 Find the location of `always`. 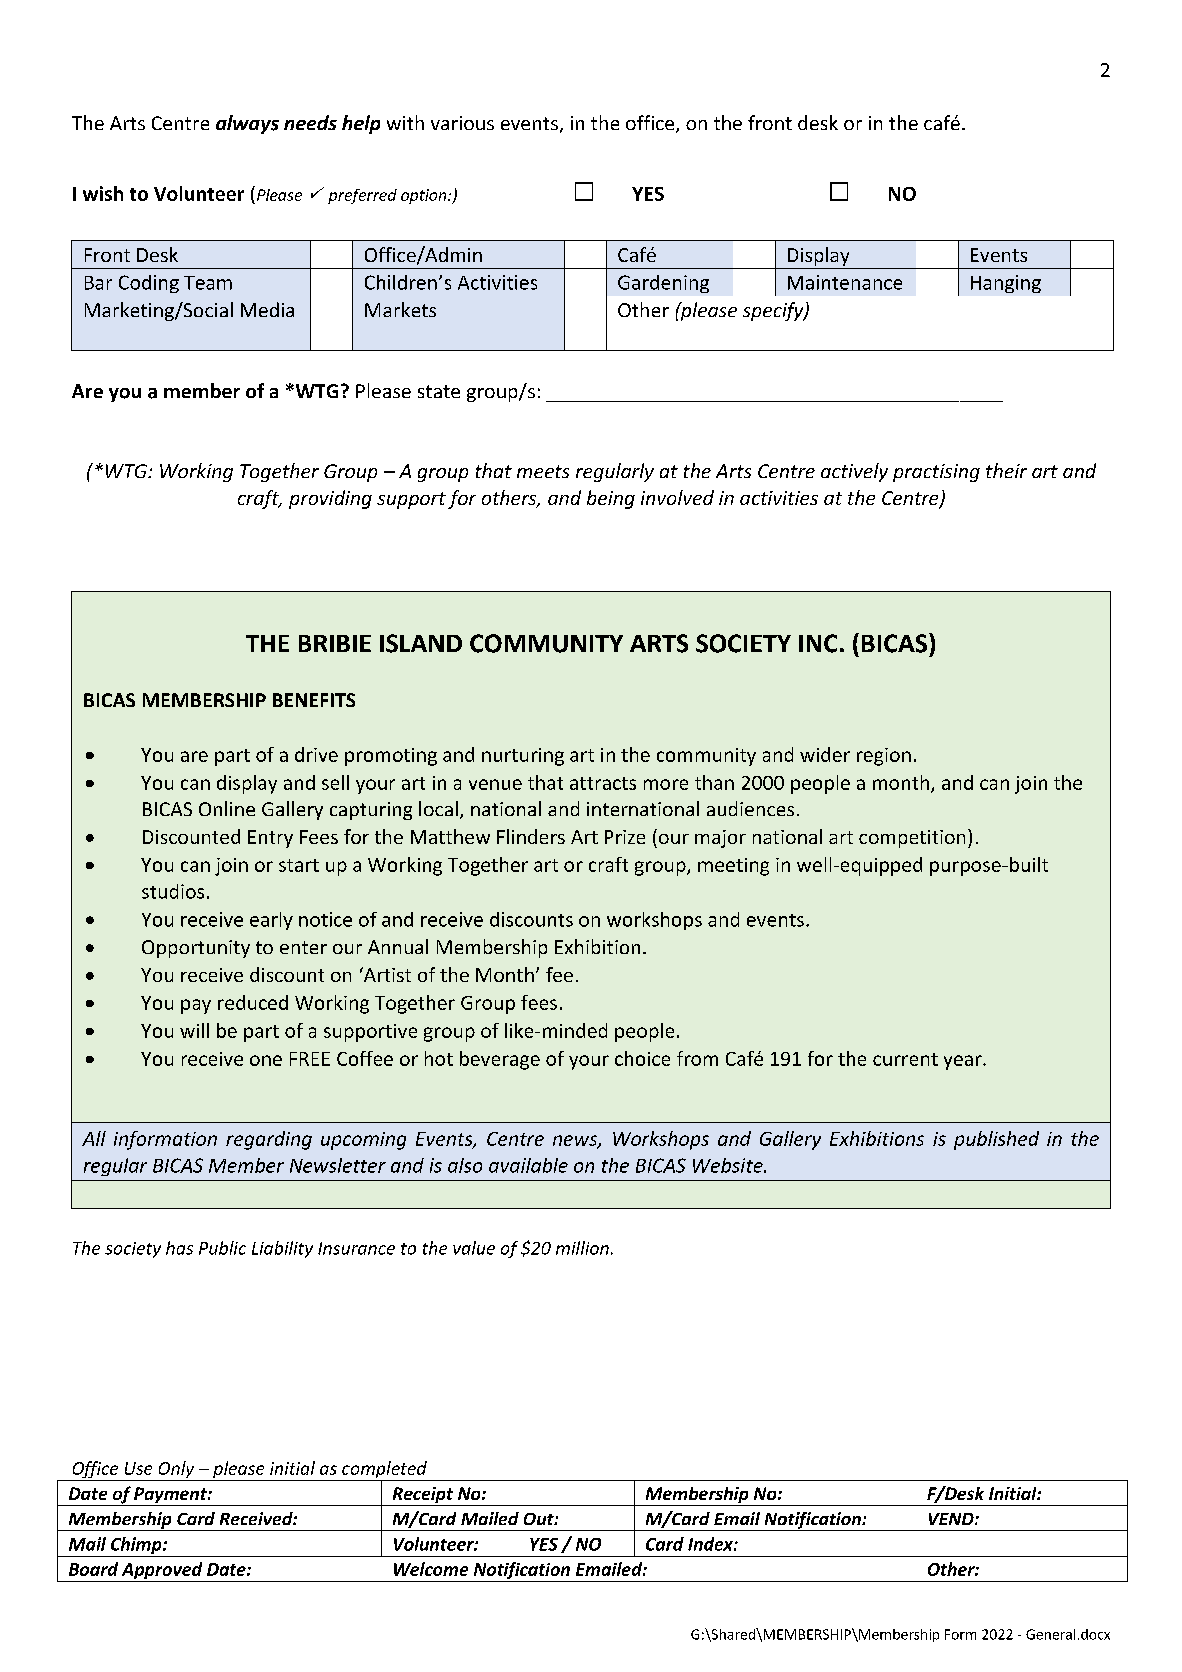

always is located at coordinates (247, 124).
